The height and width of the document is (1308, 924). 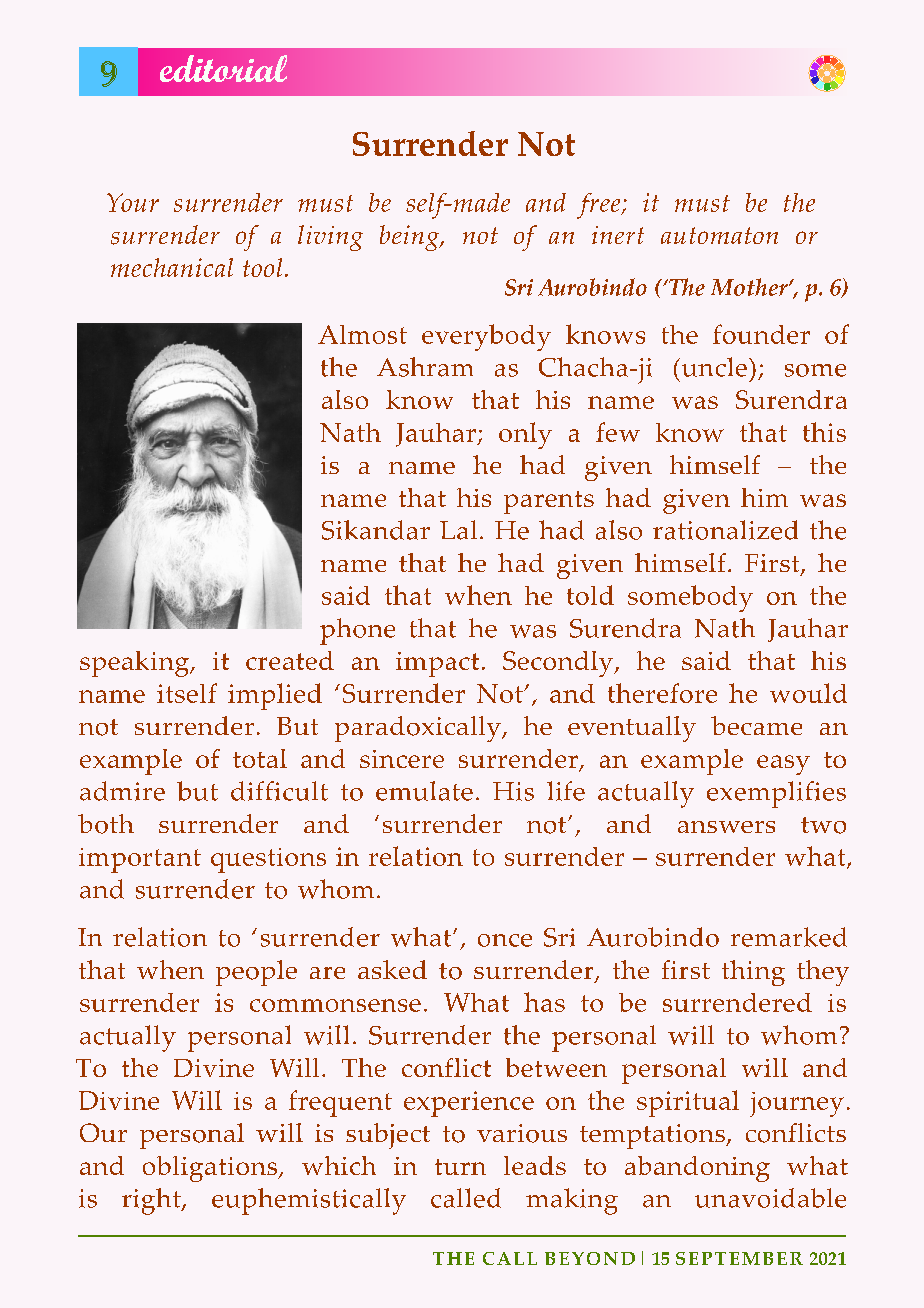 What do you see at coordinates (756, 725) in the document?
I see `became` at bounding box center [756, 725].
